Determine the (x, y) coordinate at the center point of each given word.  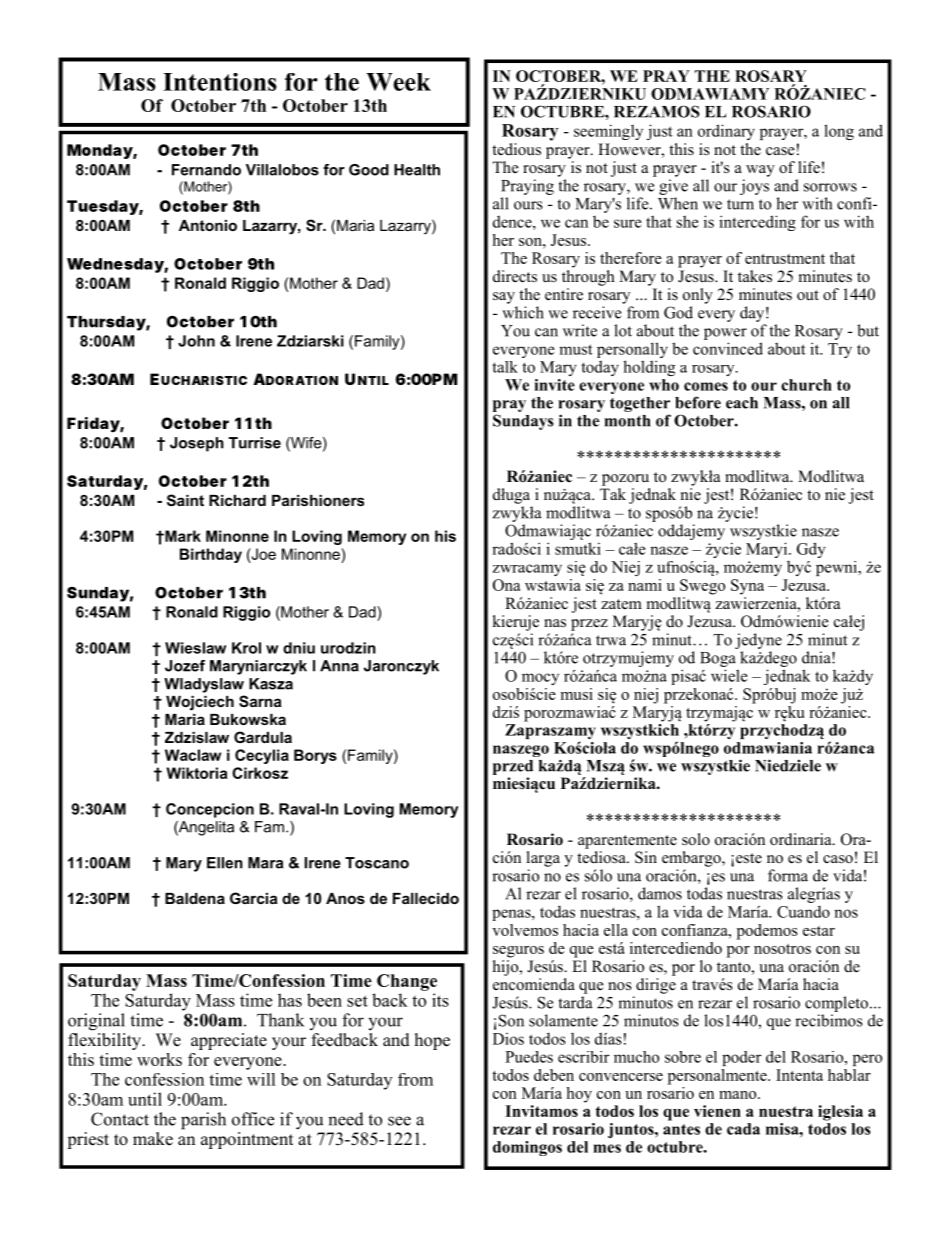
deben (554, 1075)
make (153, 1139)
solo (696, 839)
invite (554, 385)
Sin (646, 857)
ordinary (726, 132)
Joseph (197, 444)
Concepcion (210, 810)
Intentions (220, 82)
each (742, 403)
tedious (516, 149)
